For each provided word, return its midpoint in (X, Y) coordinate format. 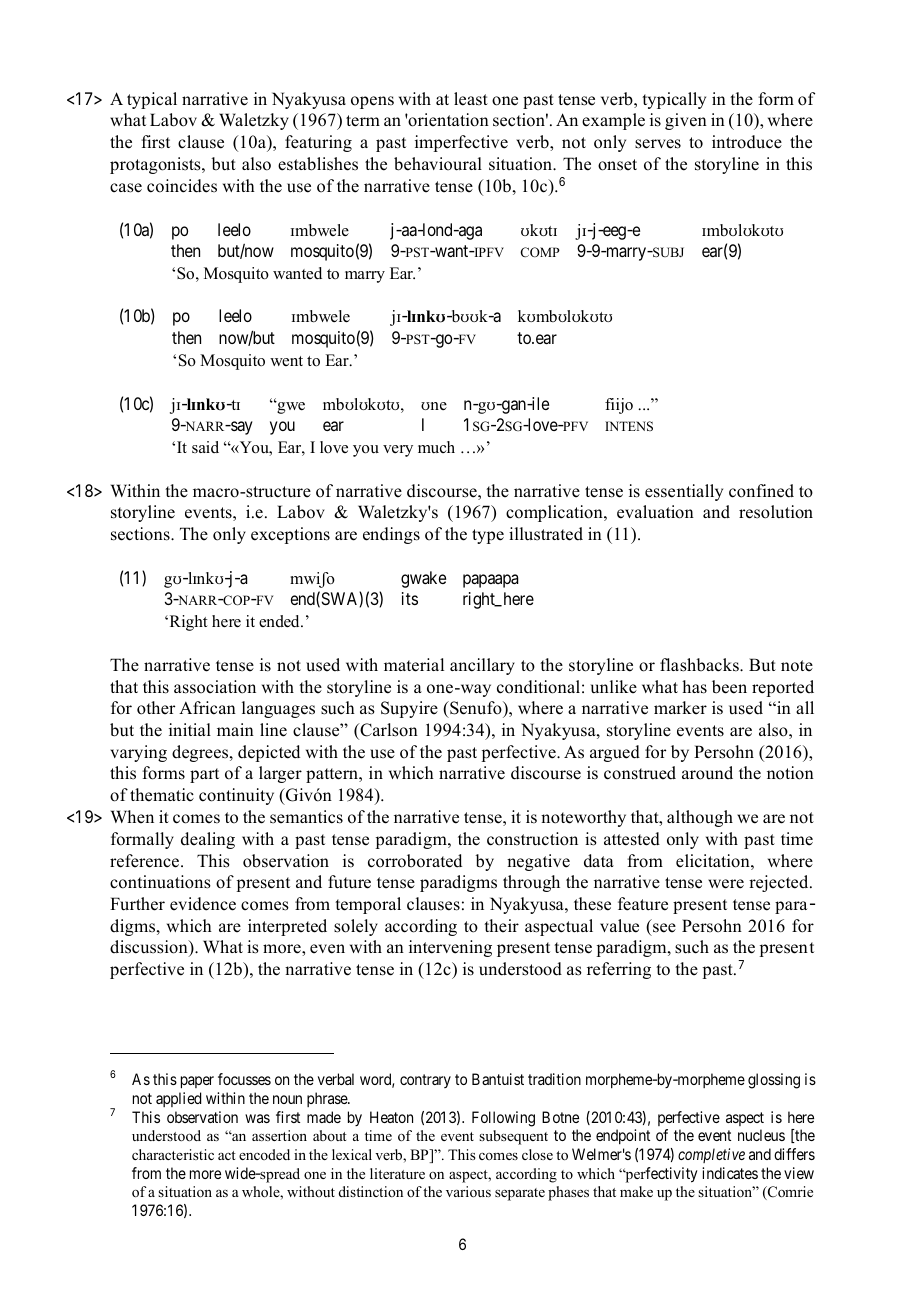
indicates (730, 1173)
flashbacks (700, 665)
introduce (747, 142)
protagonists (156, 165)
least (471, 99)
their (501, 926)
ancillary (482, 666)
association (215, 687)
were (726, 884)
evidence (203, 904)
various (468, 1191)
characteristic (173, 1154)
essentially (684, 492)
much (436, 447)
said (205, 447)
